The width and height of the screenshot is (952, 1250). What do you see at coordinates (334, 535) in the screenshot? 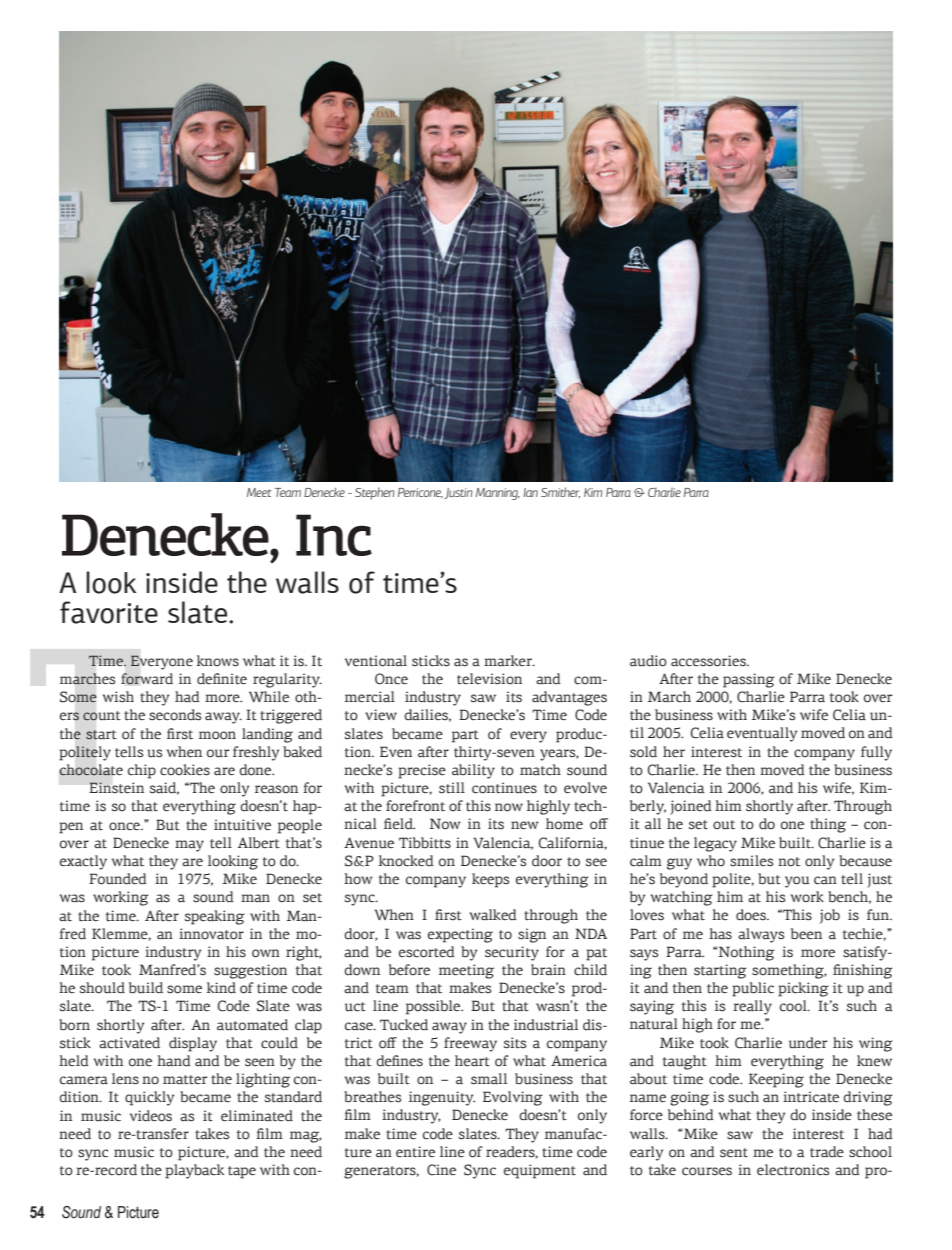
I see `Inc` at bounding box center [334, 535].
